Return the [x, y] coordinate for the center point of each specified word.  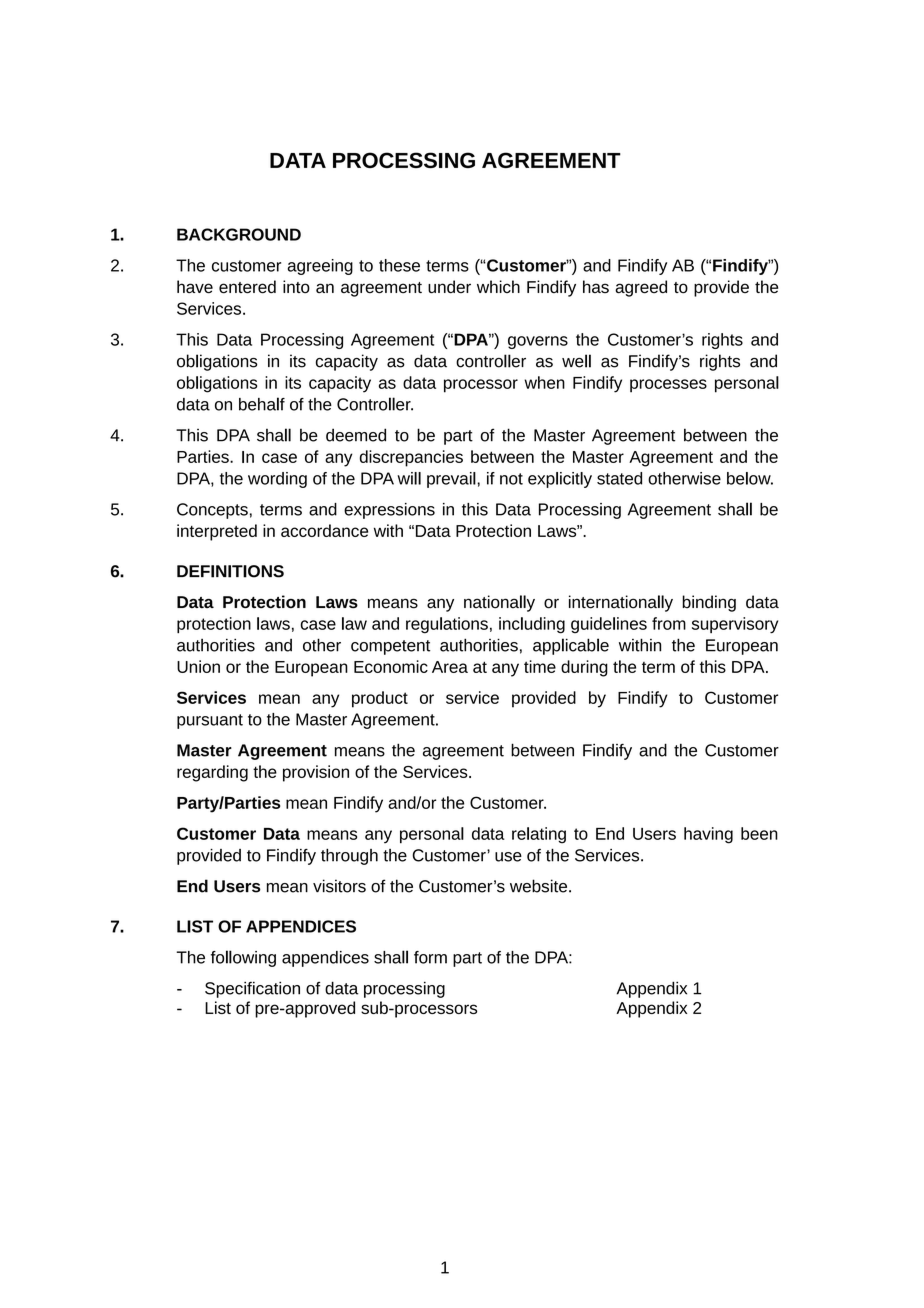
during [584, 668]
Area [450, 667]
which [498, 286]
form [430, 957]
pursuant [210, 721]
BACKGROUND [239, 234]
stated [619, 478]
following [243, 958]
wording [277, 480]
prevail [452, 480]
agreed [641, 288]
